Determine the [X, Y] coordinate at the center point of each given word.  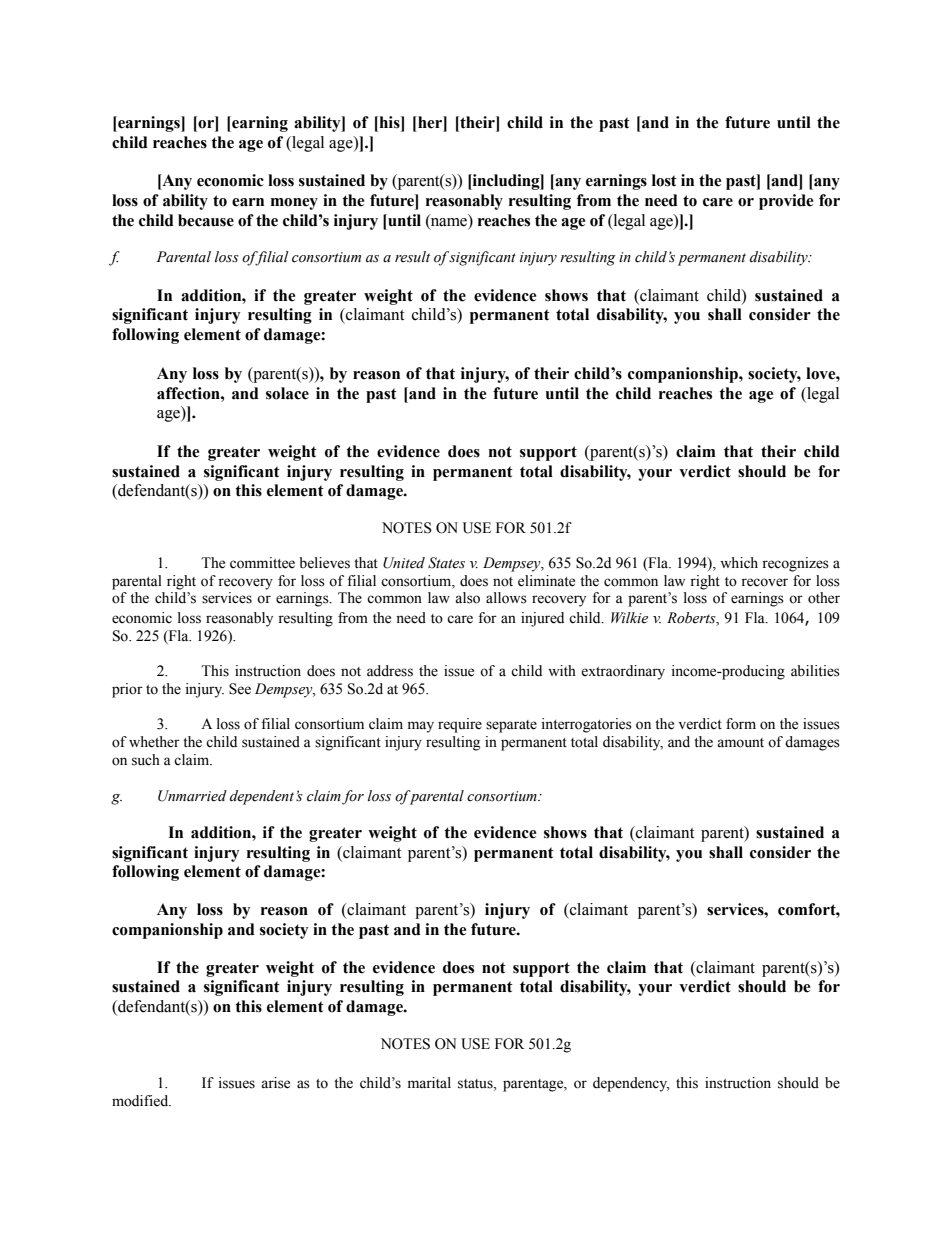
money [294, 204]
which [739, 562]
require [460, 725]
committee [262, 563]
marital [429, 1083]
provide [786, 202]
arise [275, 1083]
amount [740, 743]
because [206, 220]
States [446, 563]
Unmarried [192, 796]
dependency [631, 1084]
